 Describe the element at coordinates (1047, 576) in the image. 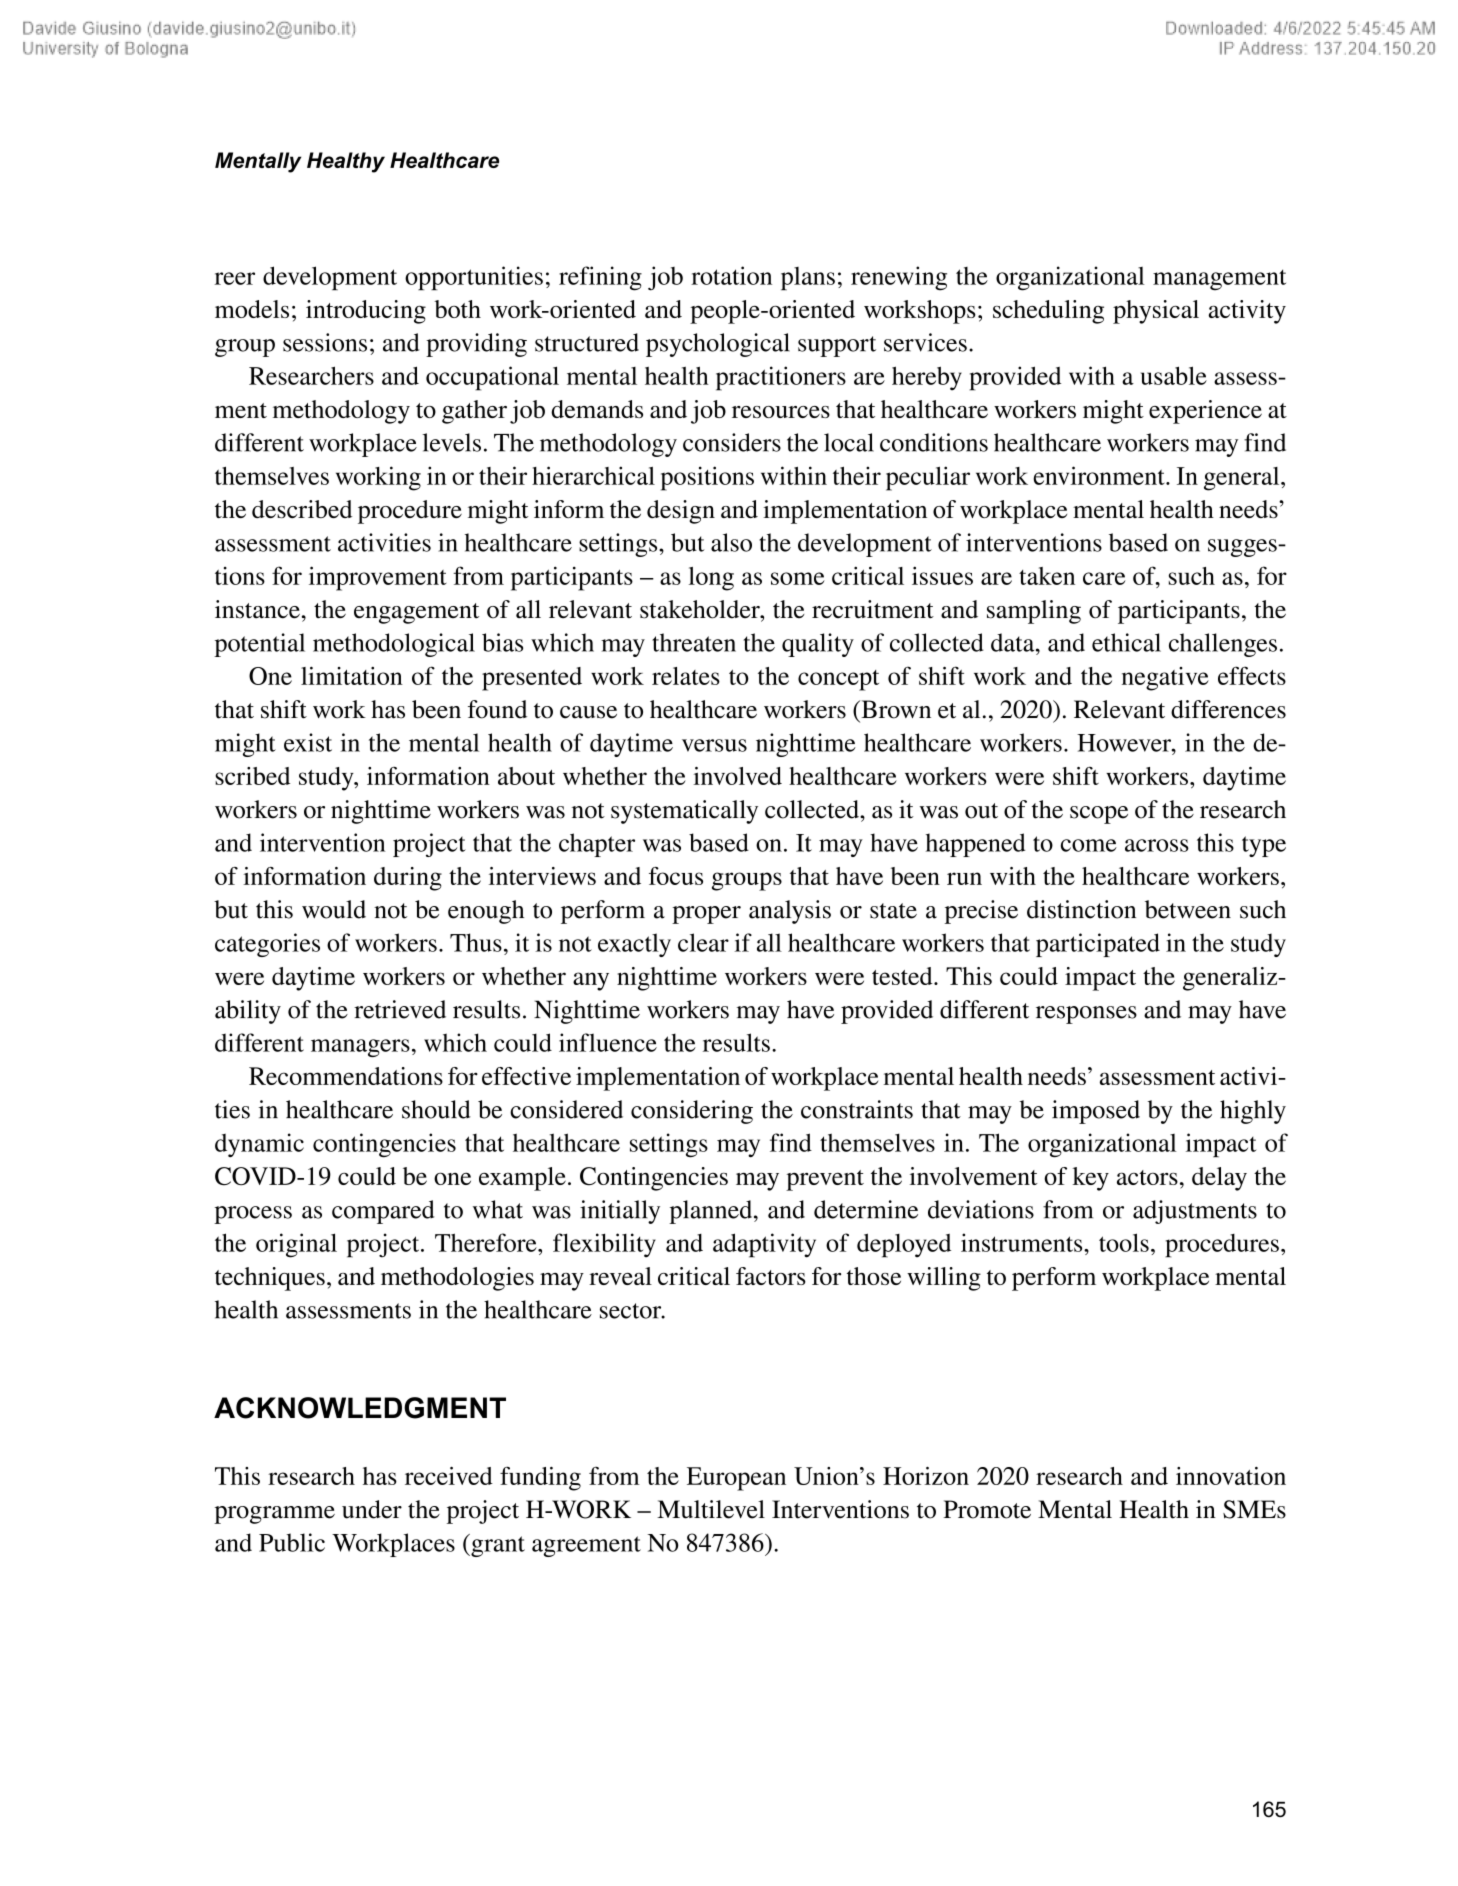

I see `taken` at that location.
